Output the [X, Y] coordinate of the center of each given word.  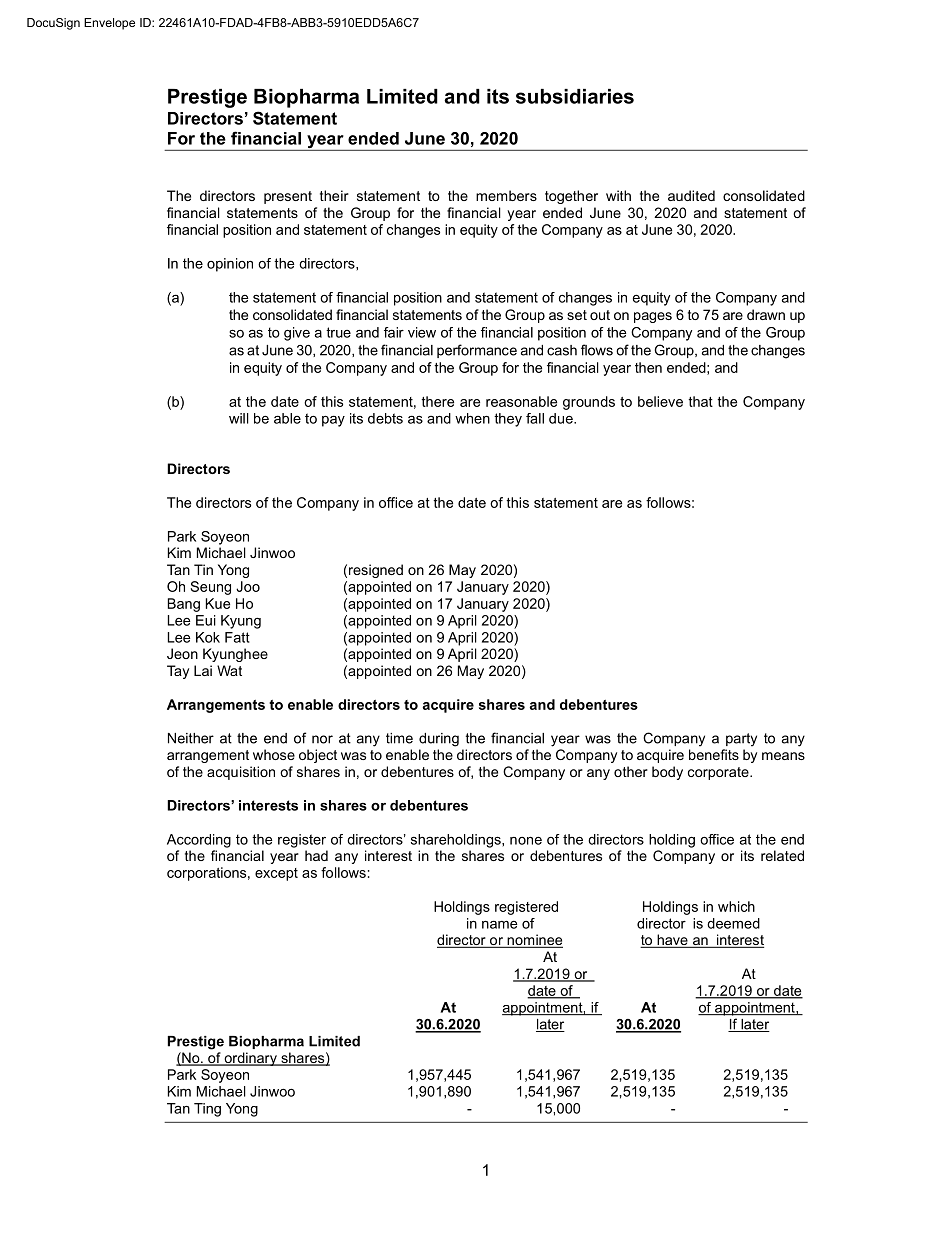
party [741, 740]
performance [477, 351]
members [506, 195]
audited [691, 195]
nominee [534, 941]
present [288, 197]
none [526, 841]
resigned [376, 571]
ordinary [250, 1059]
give [297, 334]
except [276, 874]
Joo [248, 586]
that [700, 401]
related [782, 855]
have [672, 941]
